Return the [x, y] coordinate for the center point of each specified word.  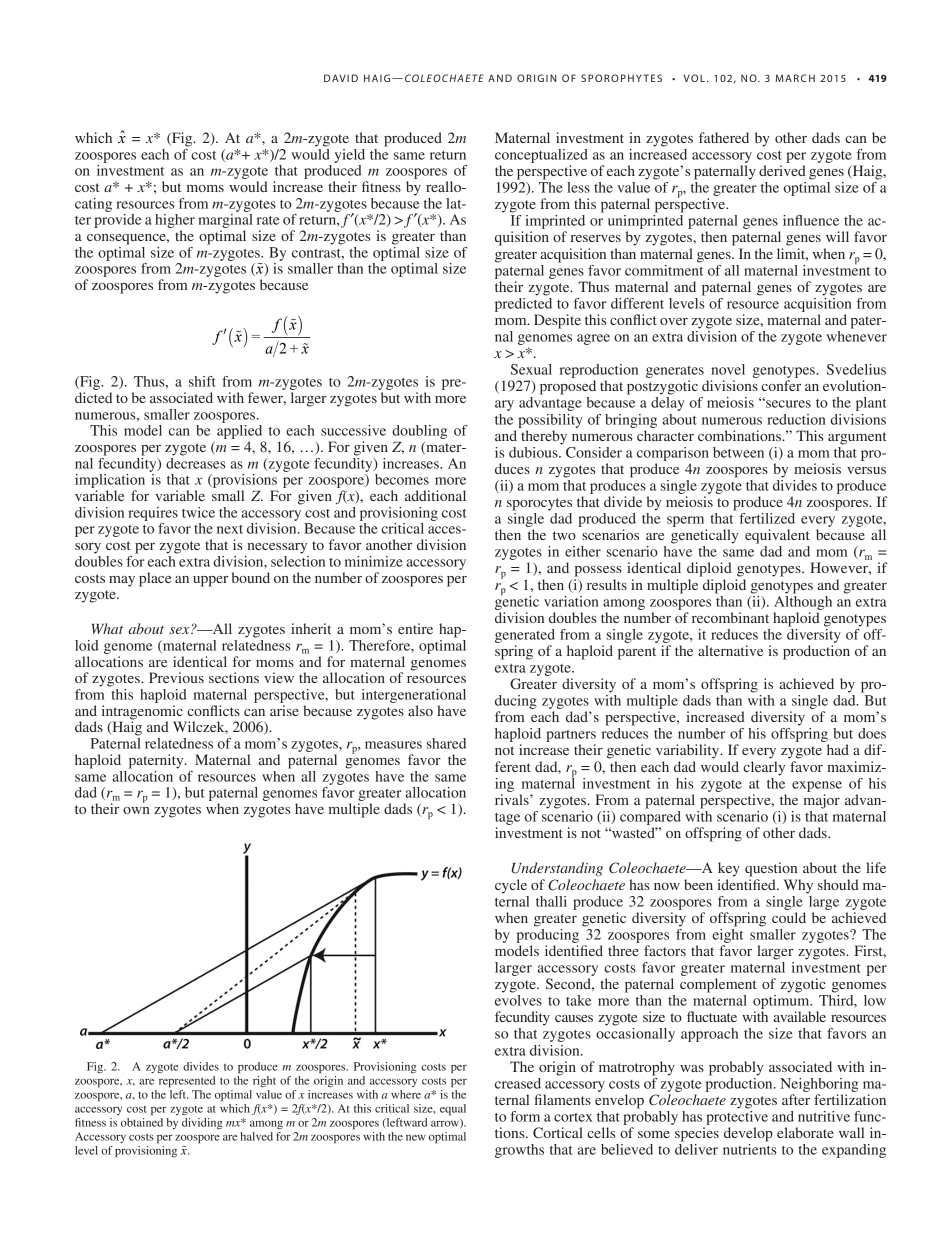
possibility [550, 421]
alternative [730, 650]
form [525, 1116]
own [136, 810]
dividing [202, 1123]
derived [782, 170]
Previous [176, 677]
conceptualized [541, 156]
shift [202, 381]
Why [798, 886]
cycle [511, 886]
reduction [796, 419]
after [796, 1099]
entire [415, 628]
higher [175, 222]
